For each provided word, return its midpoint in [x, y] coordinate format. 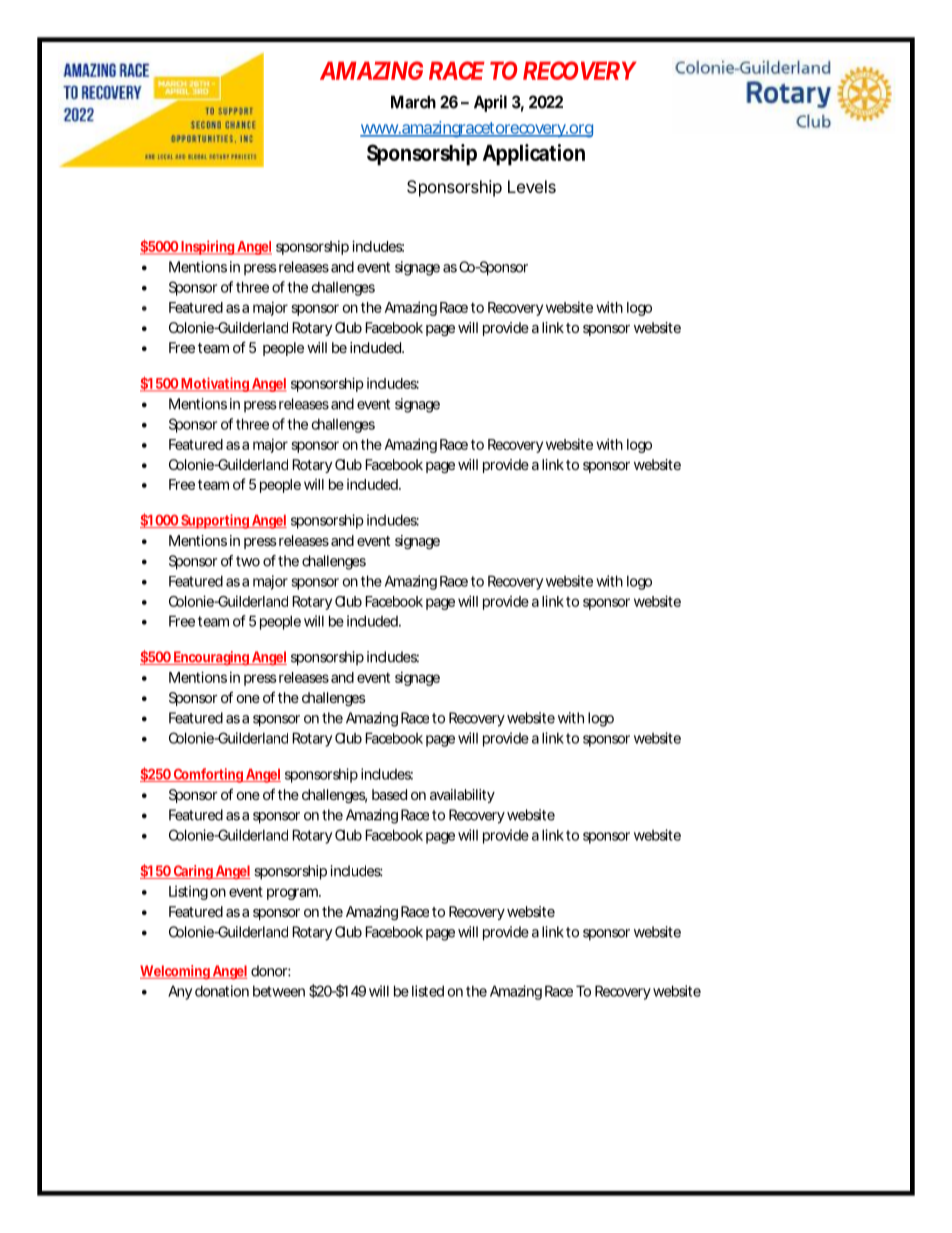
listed [428, 991]
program [293, 894]
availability [462, 796]
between [279, 991]
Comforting [208, 775]
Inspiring [208, 247]
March [413, 102]
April [490, 103]
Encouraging [212, 658]
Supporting [215, 521]
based [389, 794]
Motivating [215, 384]
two [248, 561]
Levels [532, 186]
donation [222, 991]
